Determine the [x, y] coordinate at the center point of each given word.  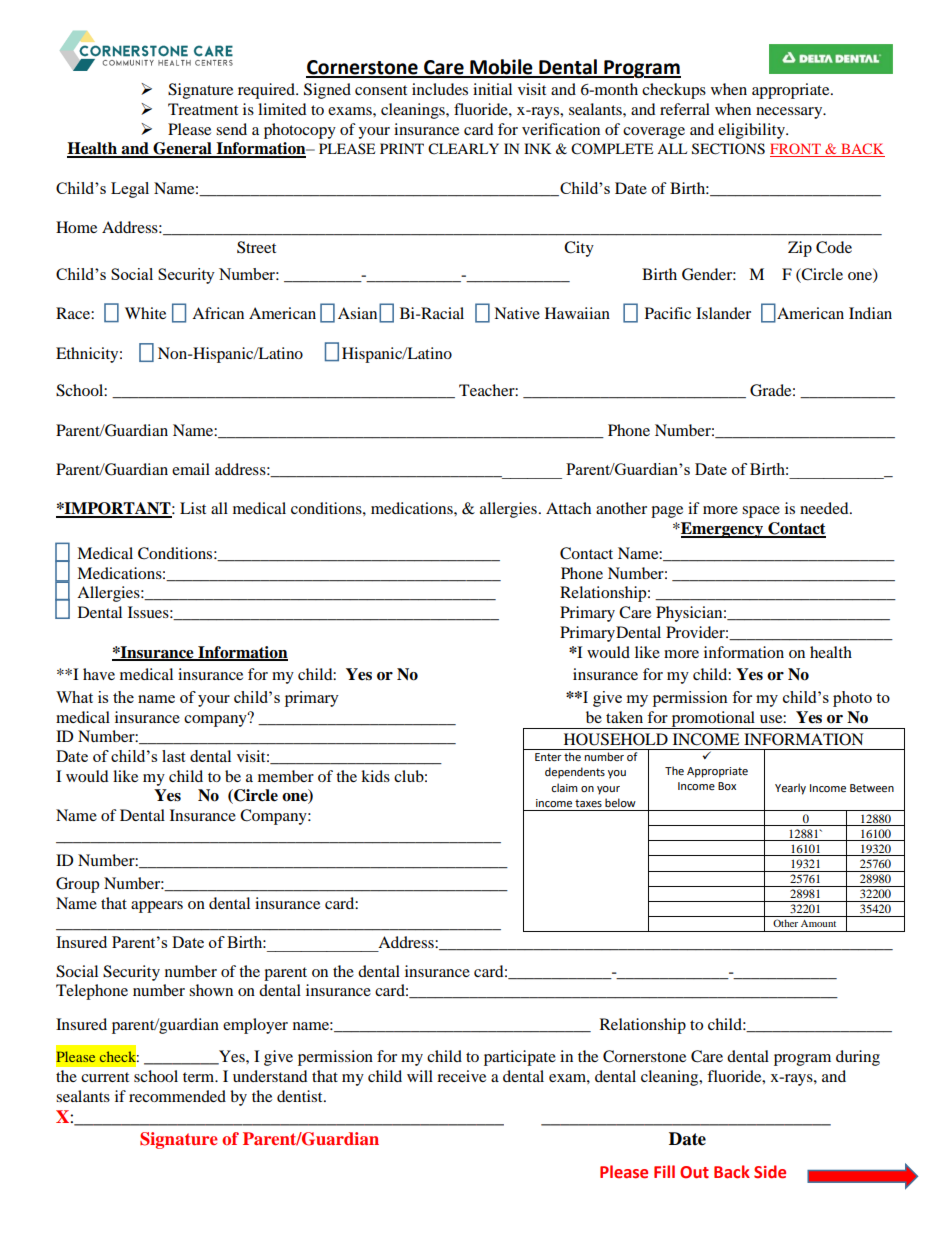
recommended [177, 1096]
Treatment [203, 109]
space [761, 512]
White [145, 313]
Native [517, 313]
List [193, 508]
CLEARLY [463, 149]
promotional [713, 720]
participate [520, 1058]
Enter [548, 757]
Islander [723, 313]
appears [157, 907]
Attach [568, 508]
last [173, 756]
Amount [818, 923]
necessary [790, 113]
